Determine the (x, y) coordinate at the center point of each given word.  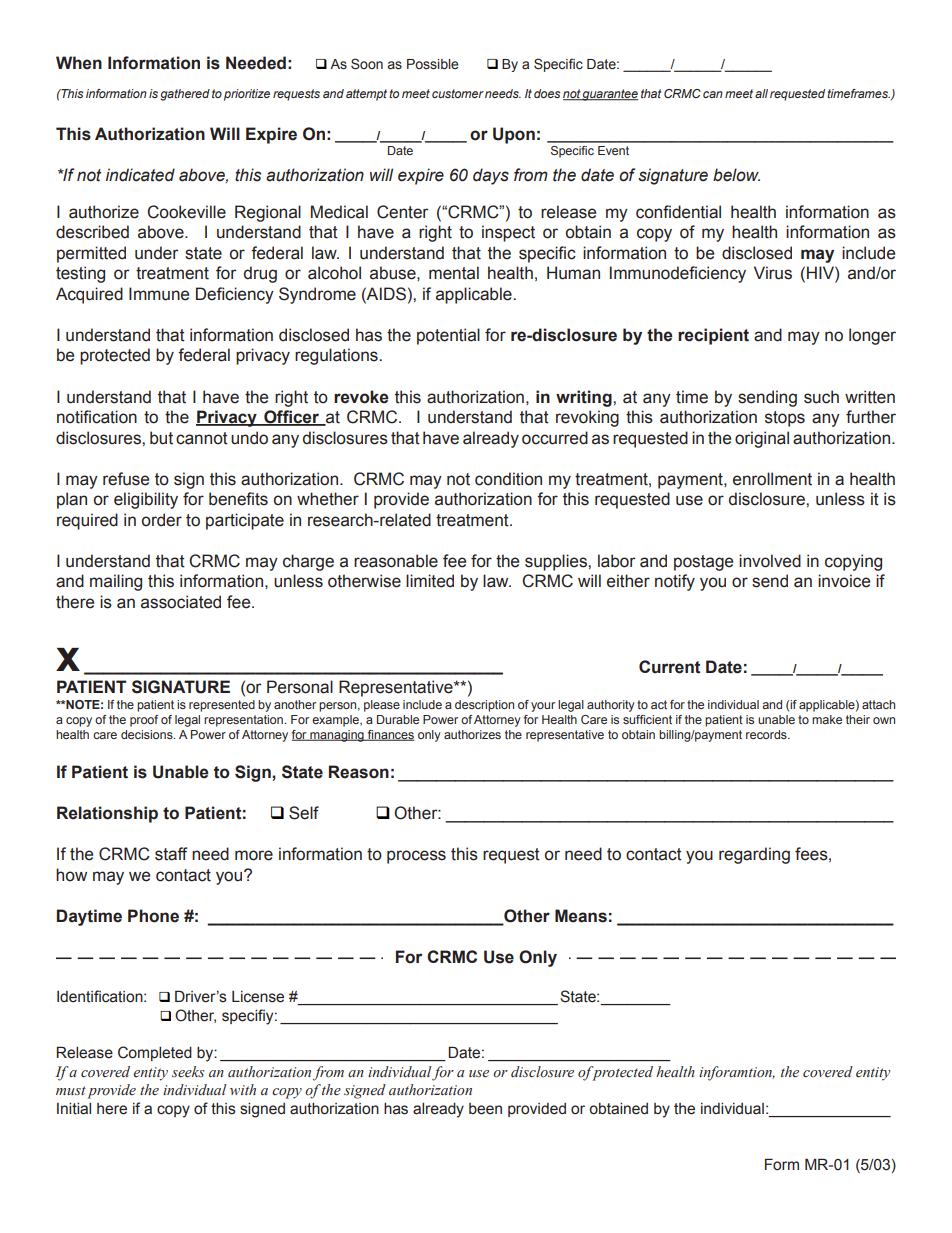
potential (448, 336)
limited (430, 581)
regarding (754, 855)
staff (171, 854)
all (761, 93)
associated (181, 602)
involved (770, 561)
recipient (713, 336)
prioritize (247, 95)
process (416, 857)
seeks (188, 1072)
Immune (159, 294)
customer (458, 93)
